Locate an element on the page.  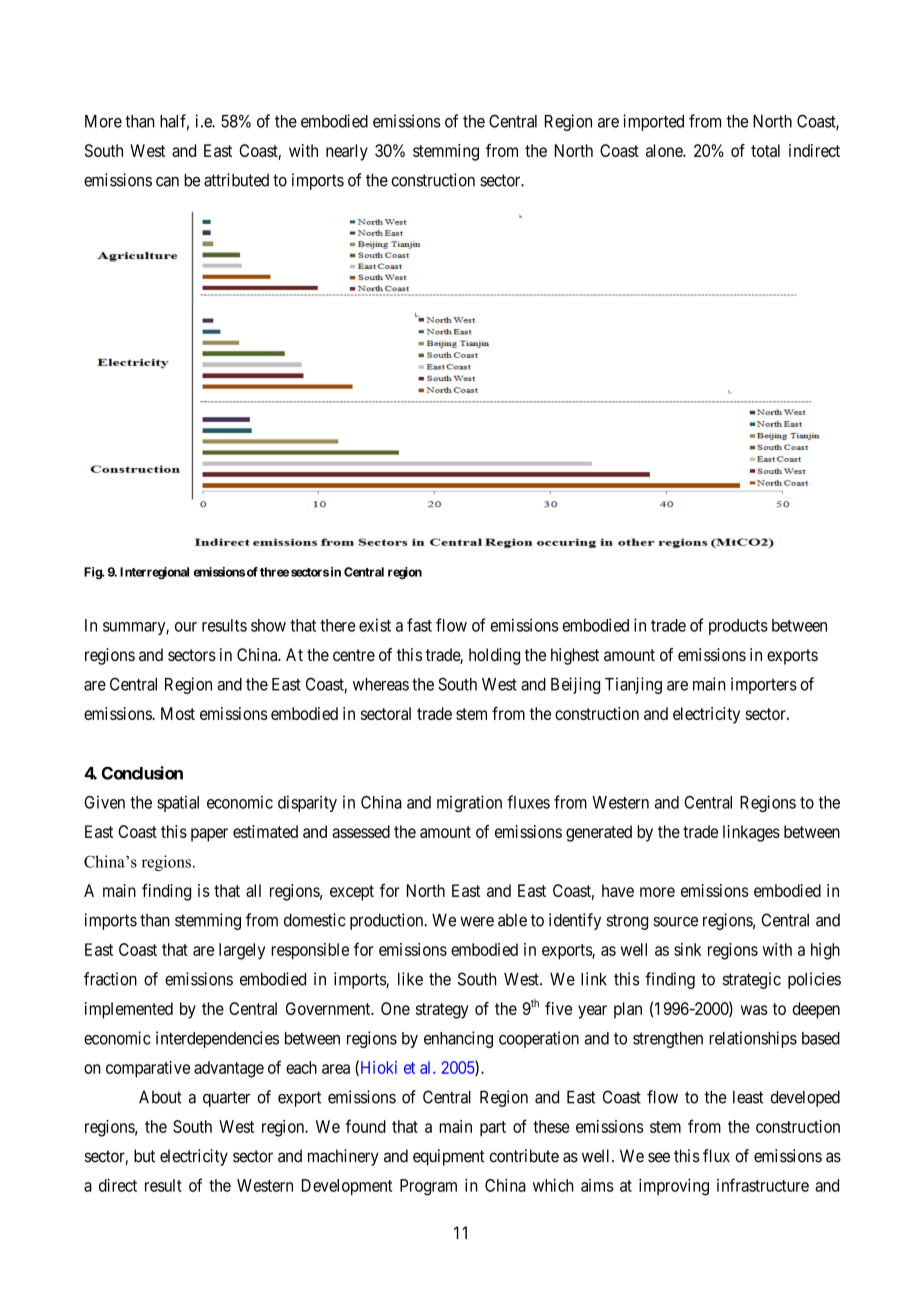
quarter is located at coordinates (226, 1099).
